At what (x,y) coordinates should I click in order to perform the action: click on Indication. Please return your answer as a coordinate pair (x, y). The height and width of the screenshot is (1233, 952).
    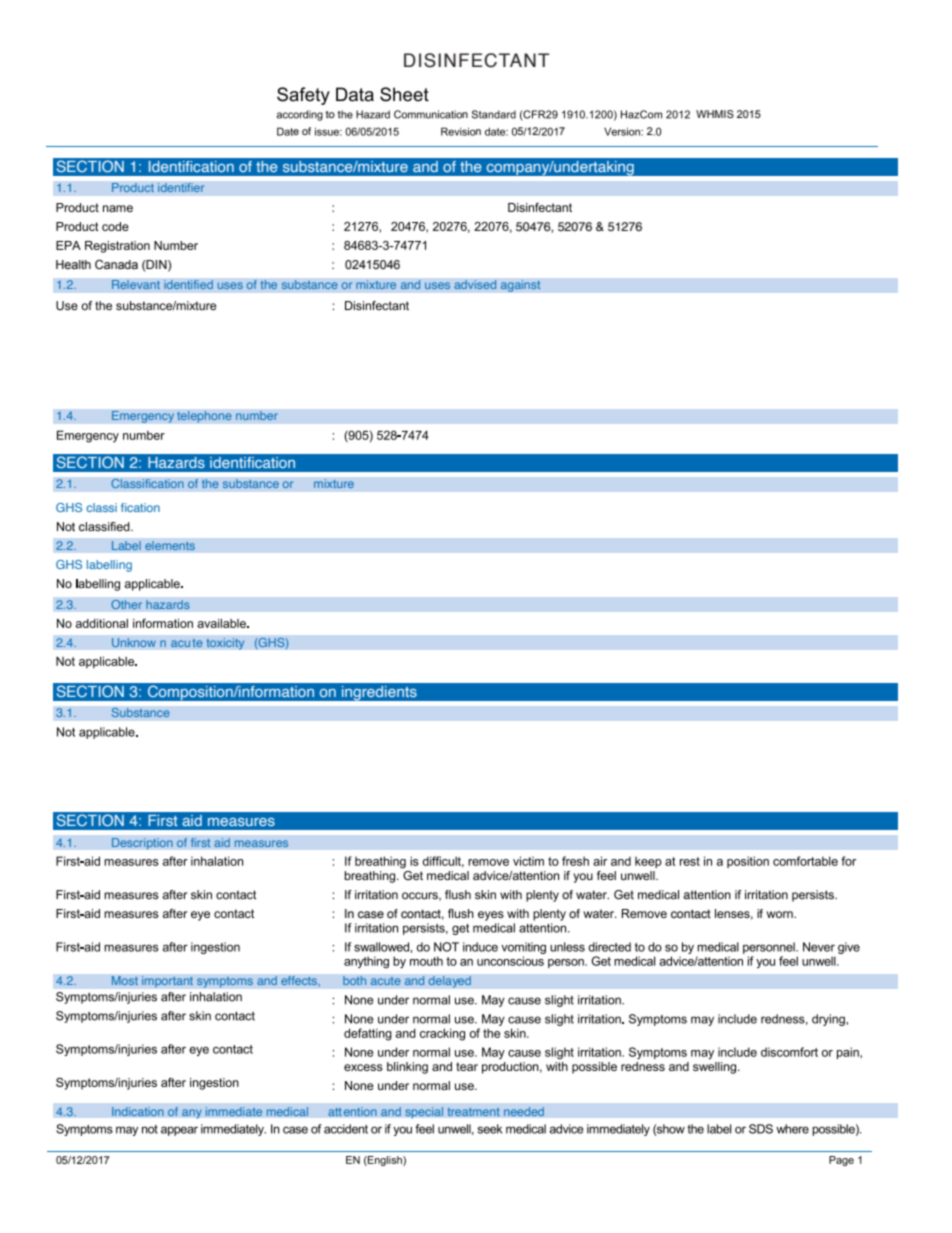
    Looking at the image, I should click on (138, 1112).
